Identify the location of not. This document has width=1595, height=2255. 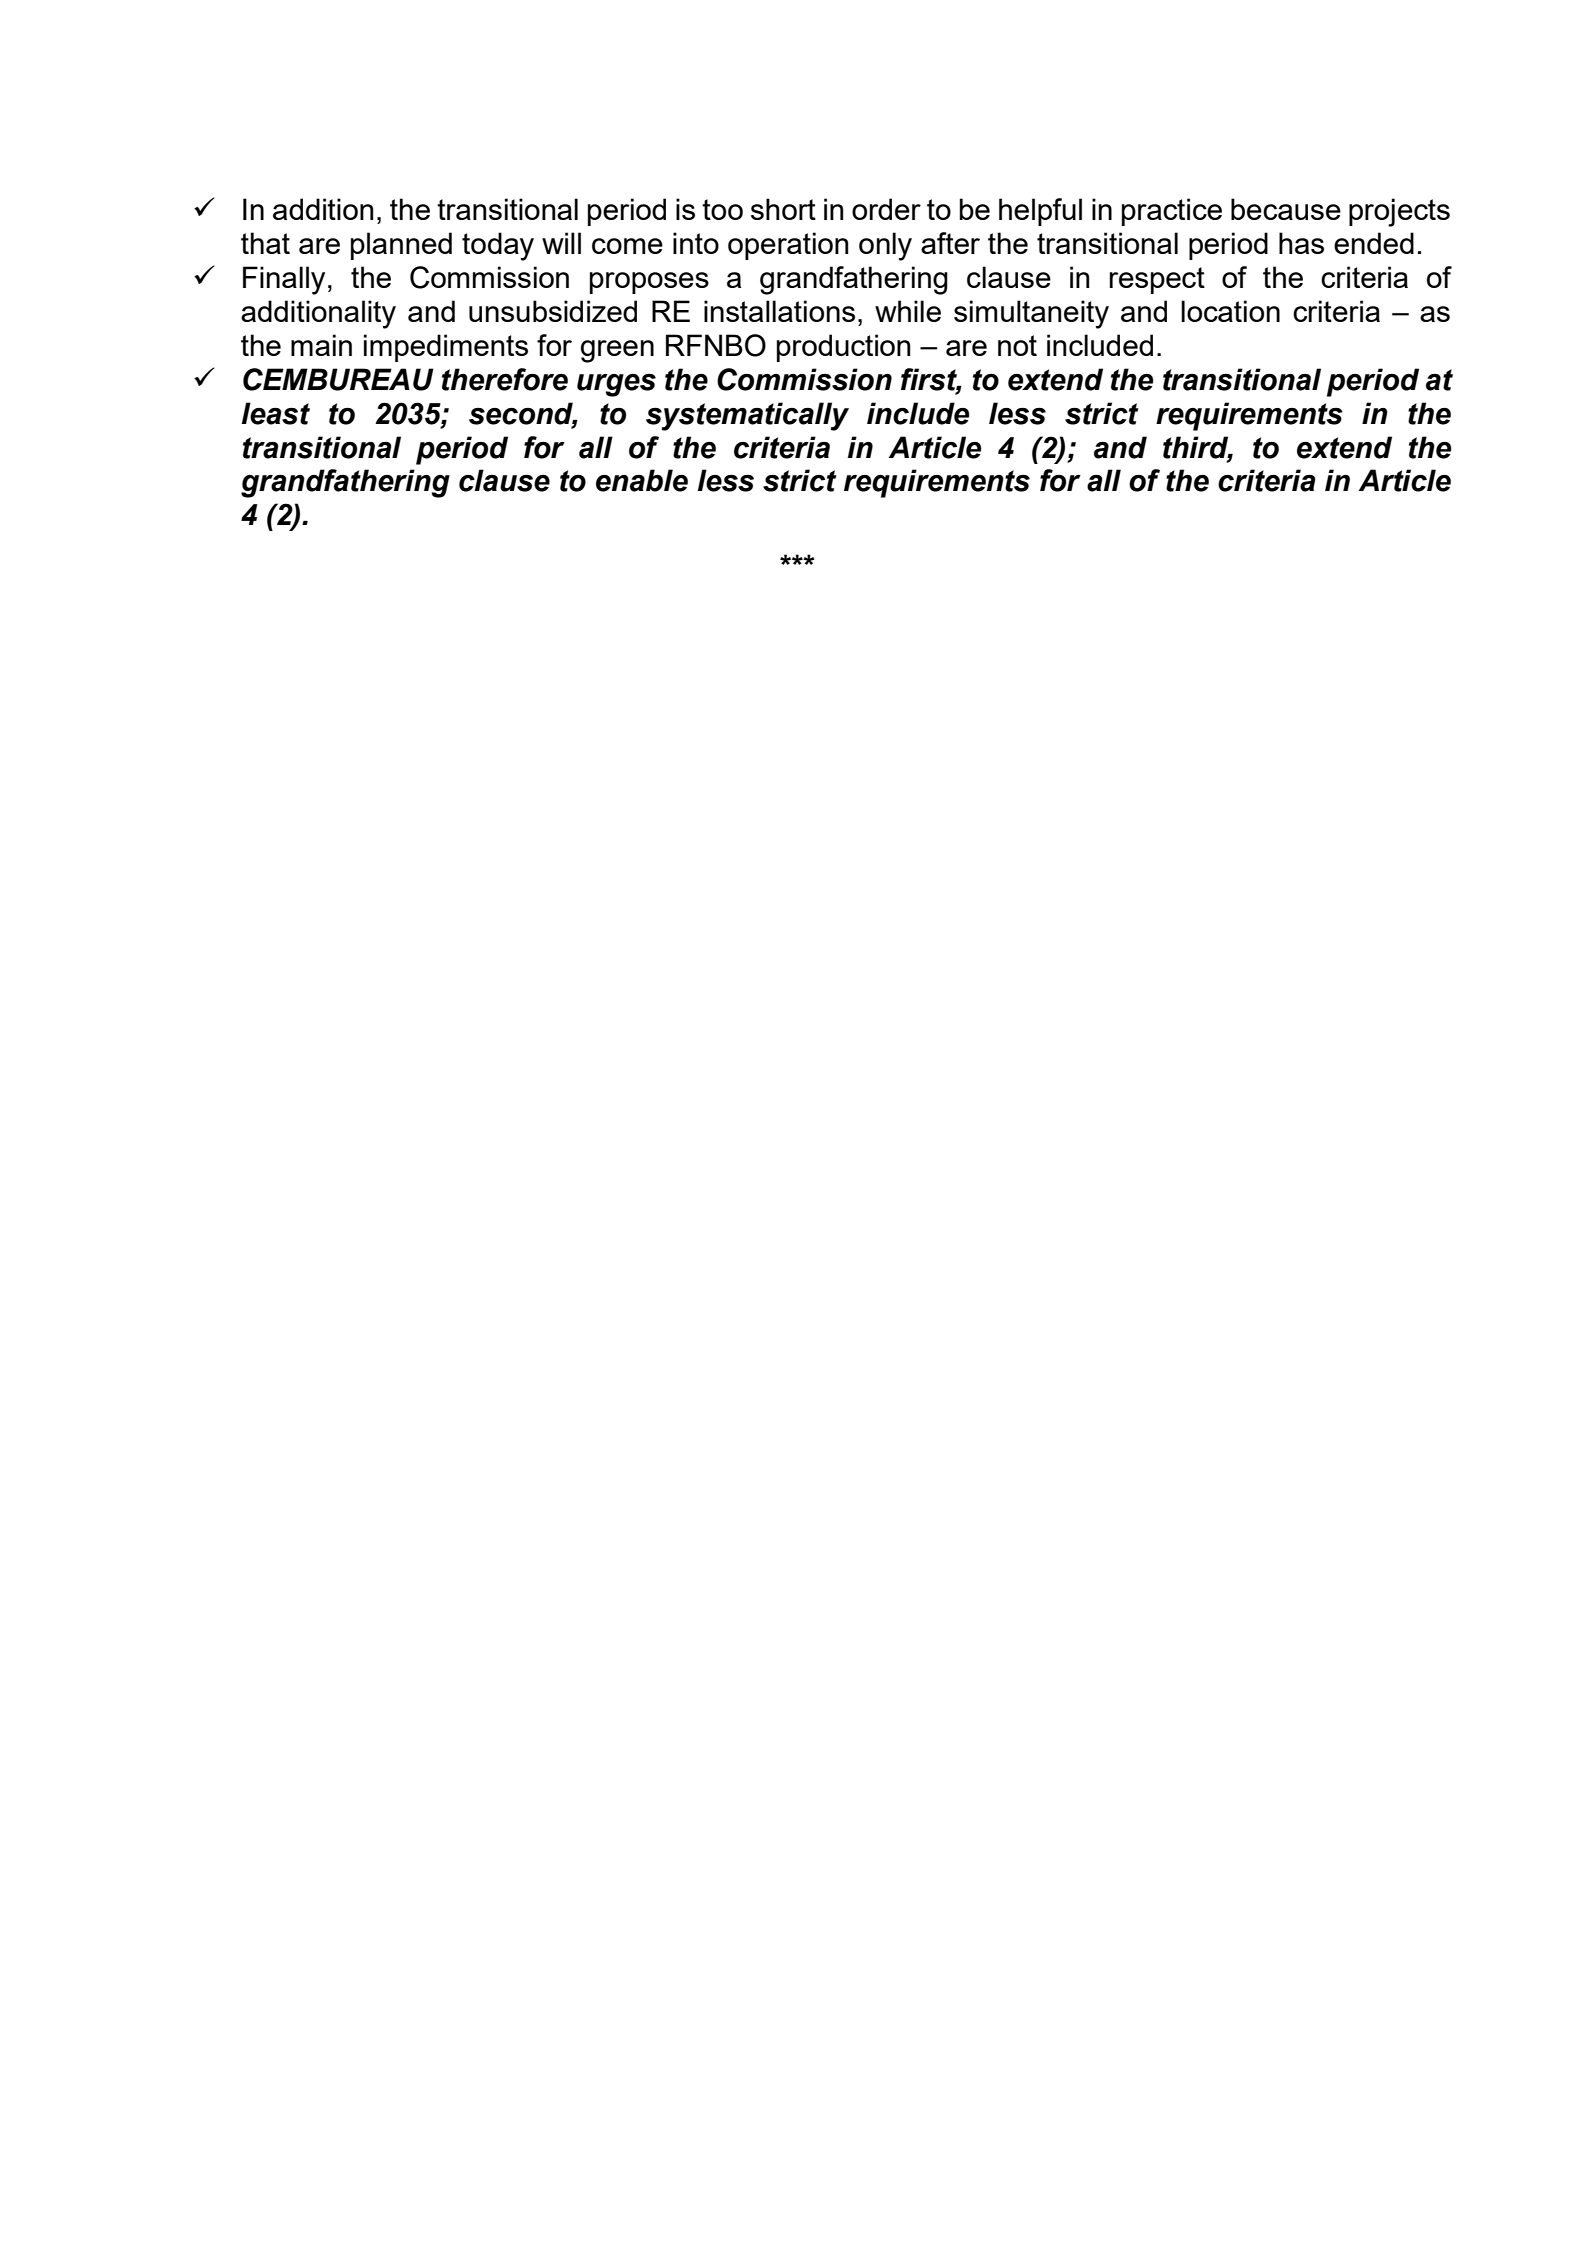
(1017, 345).
